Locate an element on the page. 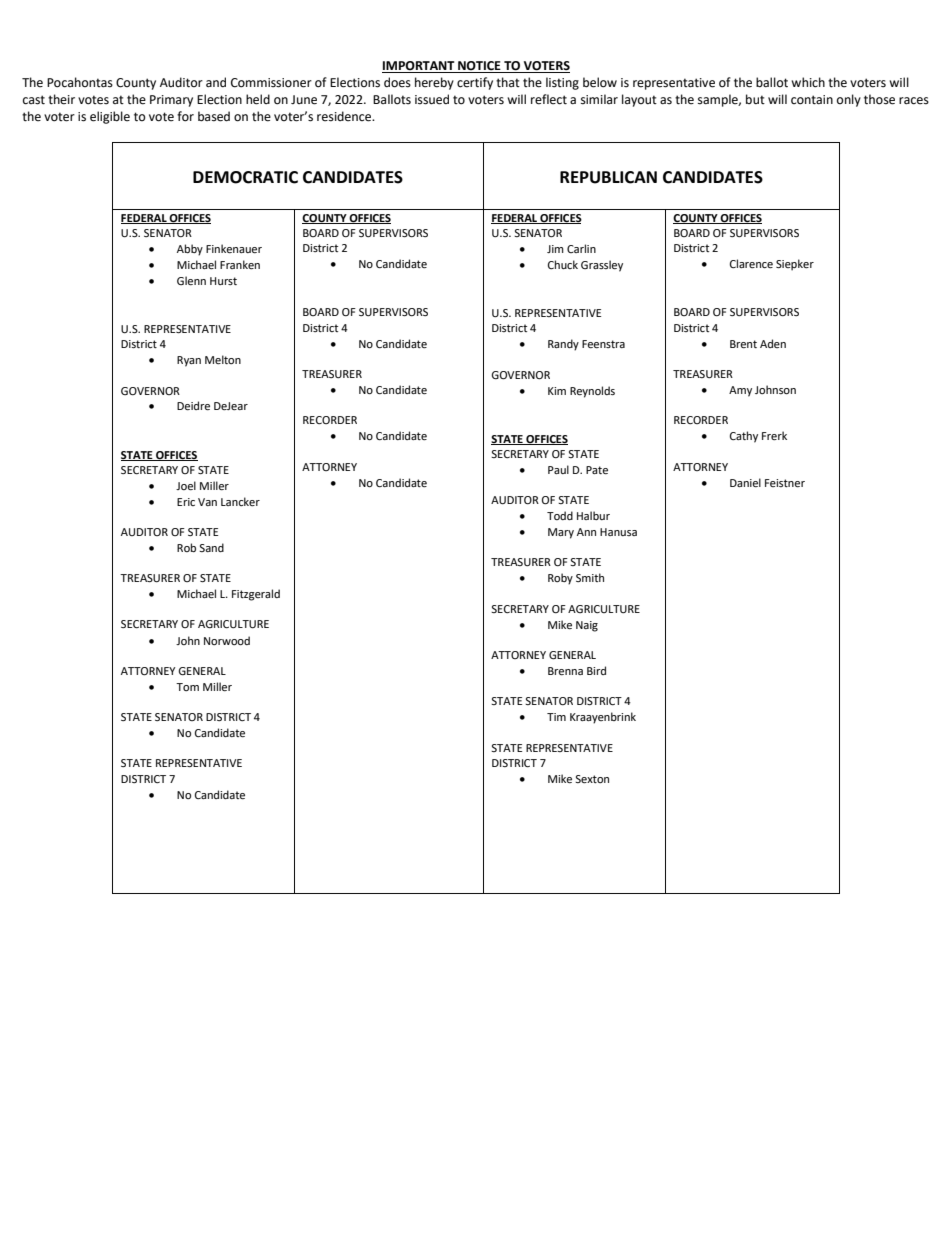  which is located at coordinates (808, 82).
